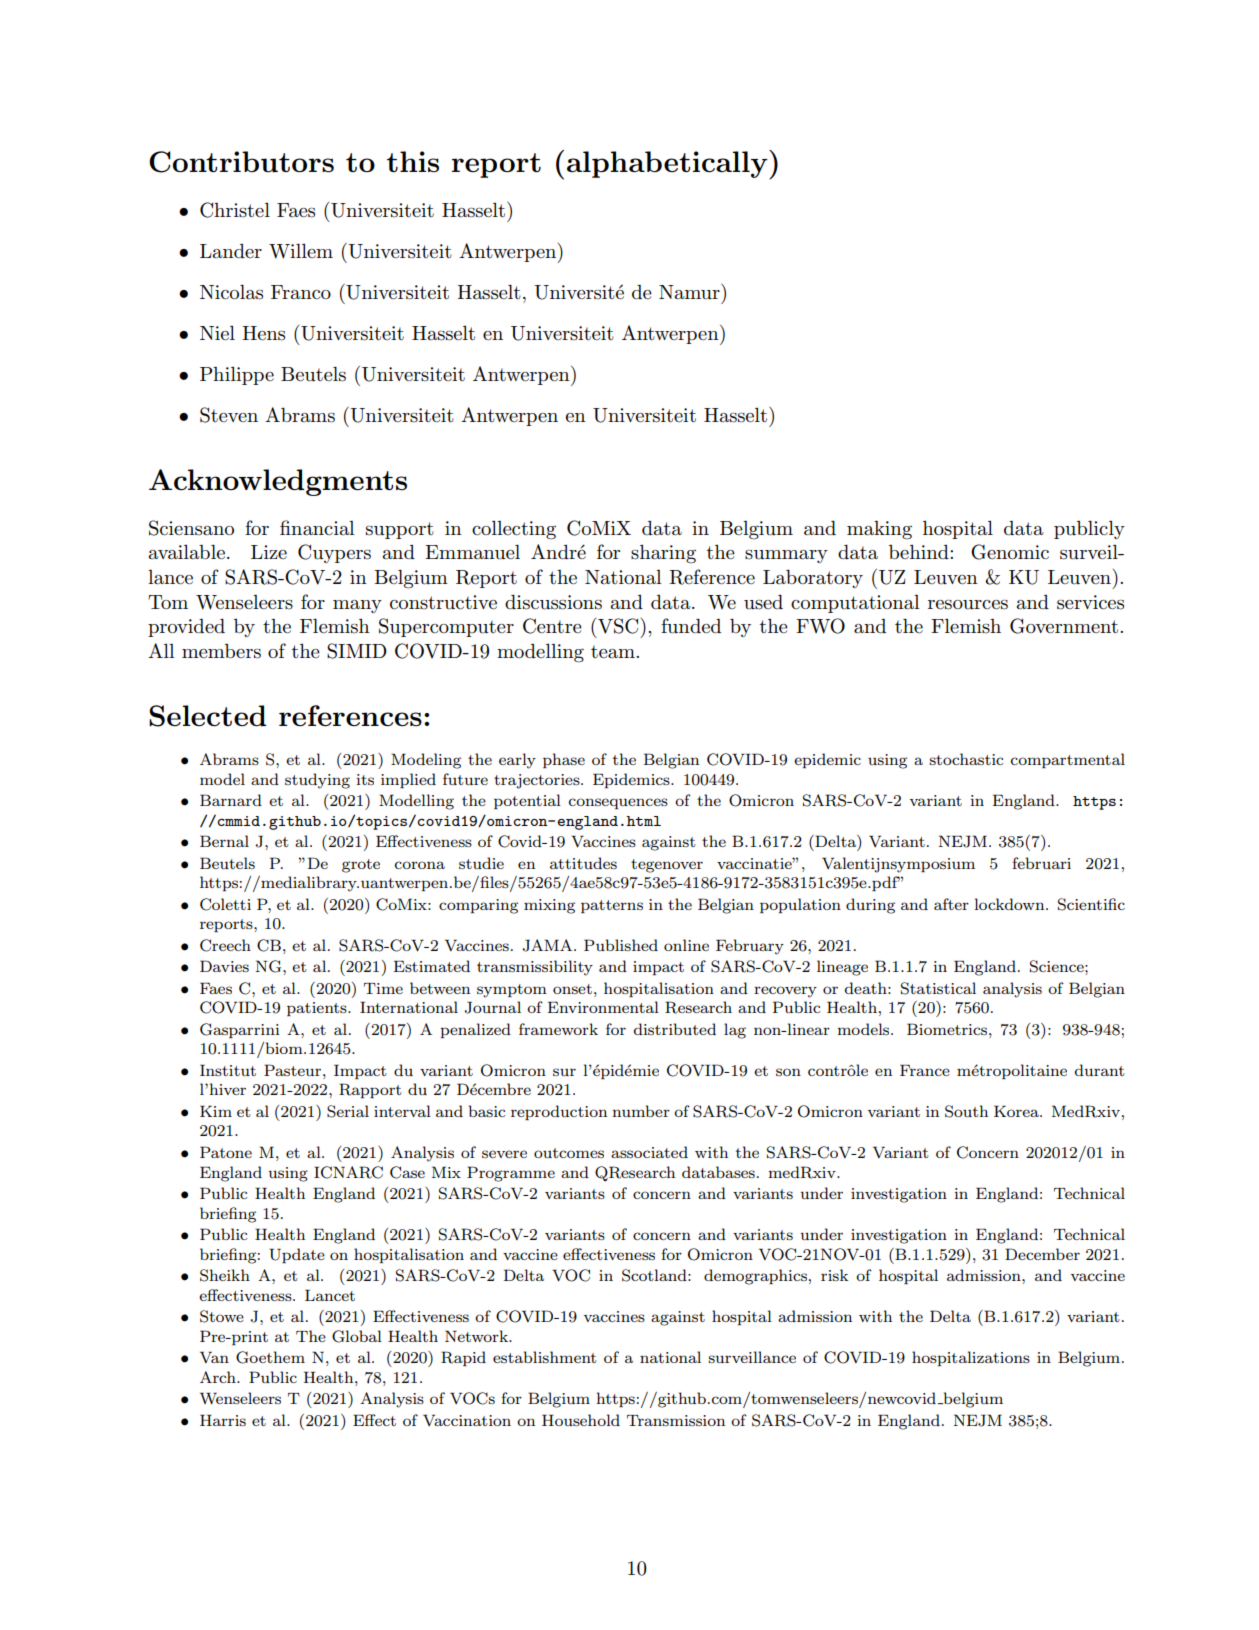  Describe the element at coordinates (235, 210) in the screenshot. I see `Christel` at that location.
